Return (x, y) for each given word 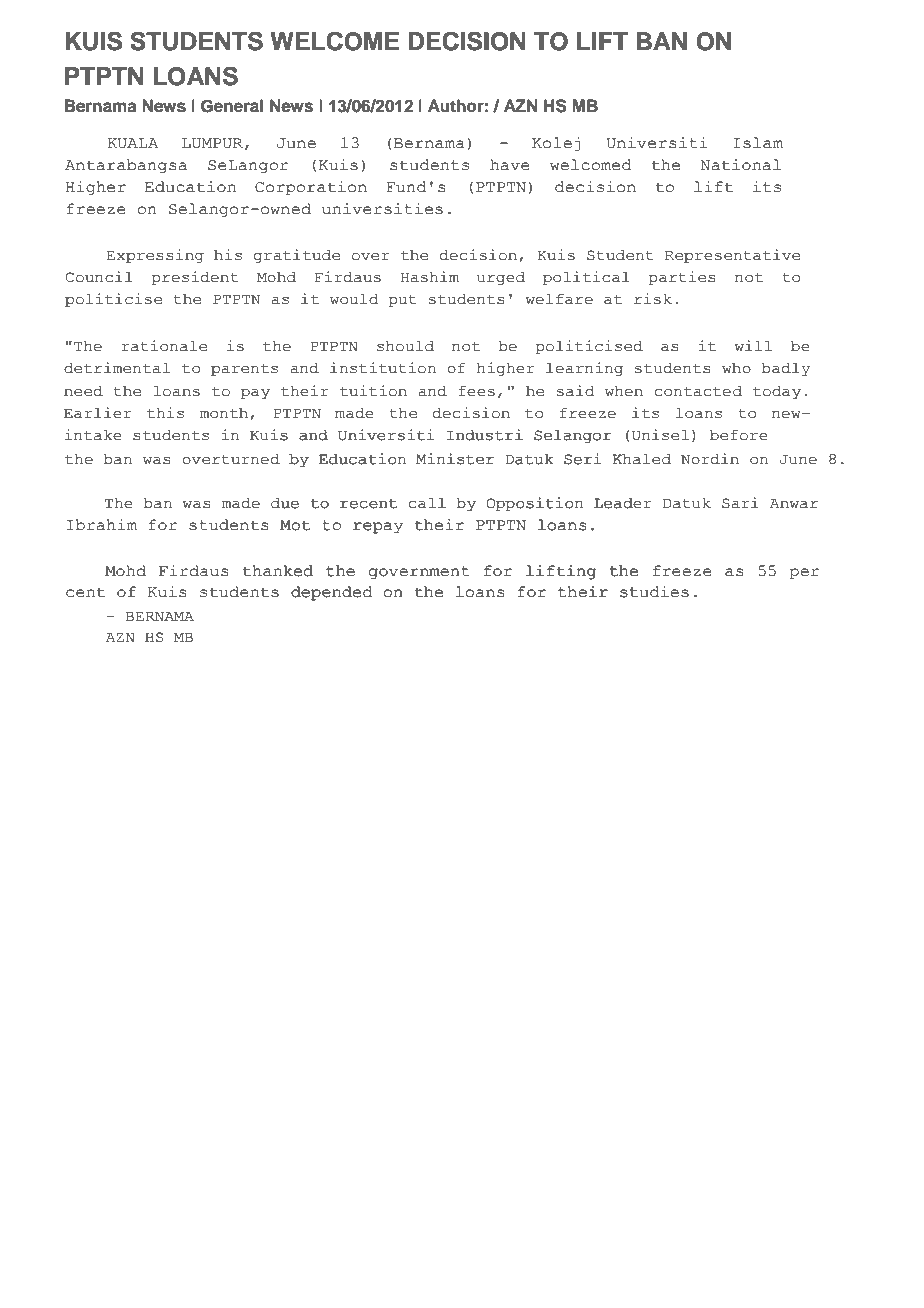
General (232, 106)
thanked (278, 571)
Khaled (641, 459)
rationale (164, 346)
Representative (732, 256)
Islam (758, 143)
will (753, 345)
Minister (455, 459)
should (405, 346)
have (510, 165)
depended (332, 593)
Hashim (430, 277)
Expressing (155, 256)
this (165, 413)
